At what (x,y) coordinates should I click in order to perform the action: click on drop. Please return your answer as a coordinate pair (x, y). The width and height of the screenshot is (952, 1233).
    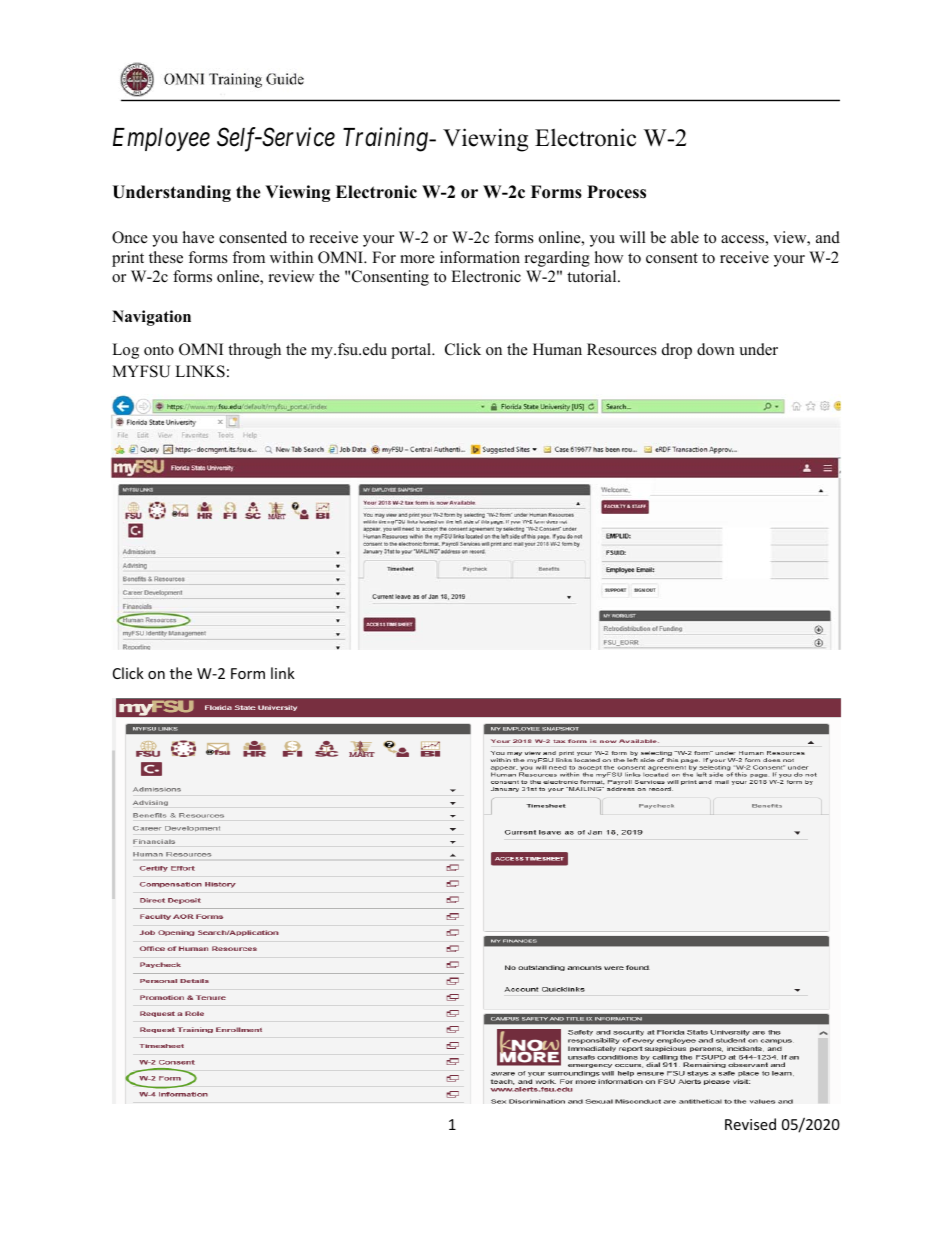
    Looking at the image, I should click on (677, 351).
